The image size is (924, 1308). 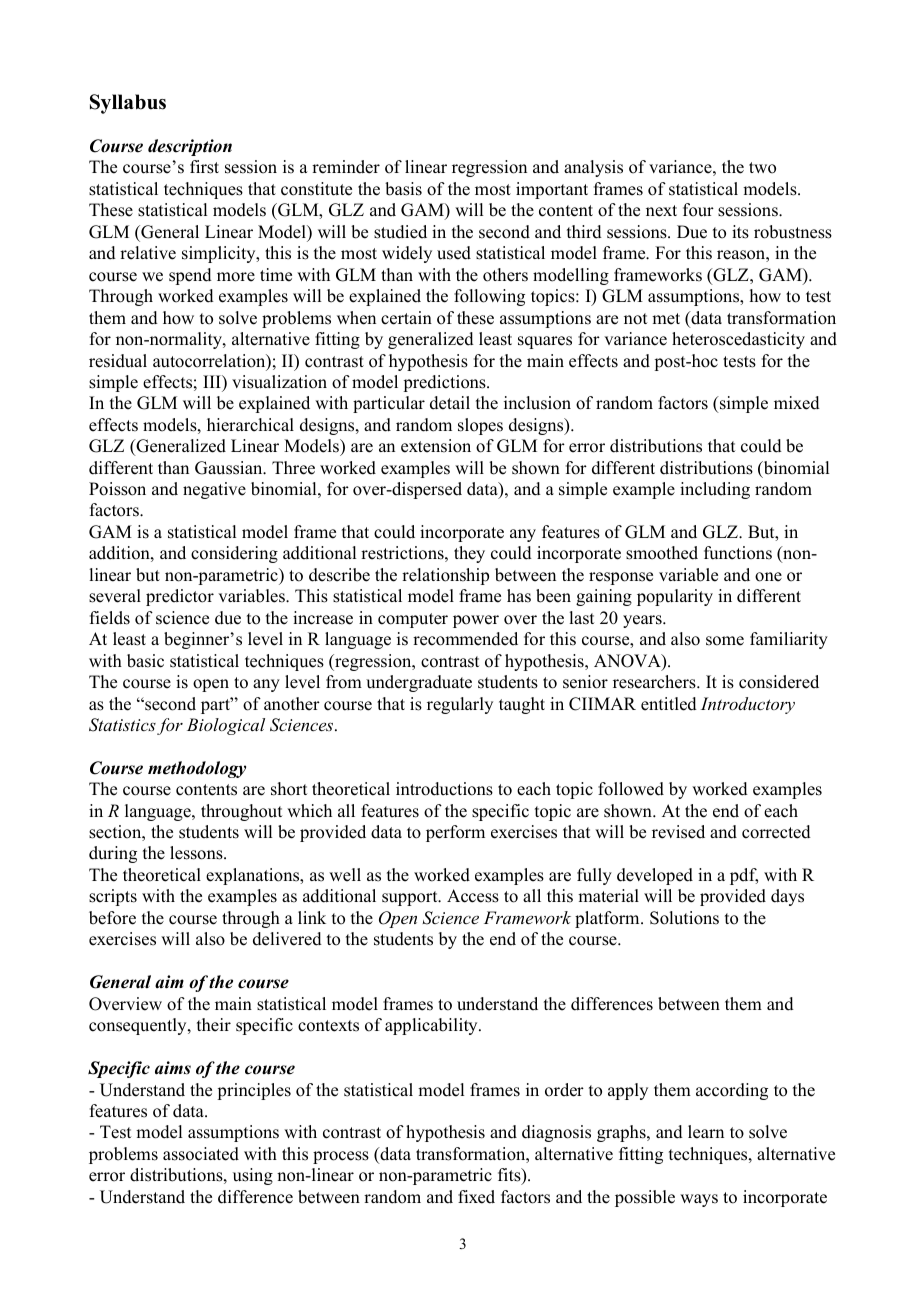 I want to click on fixed, so click(x=476, y=1197).
